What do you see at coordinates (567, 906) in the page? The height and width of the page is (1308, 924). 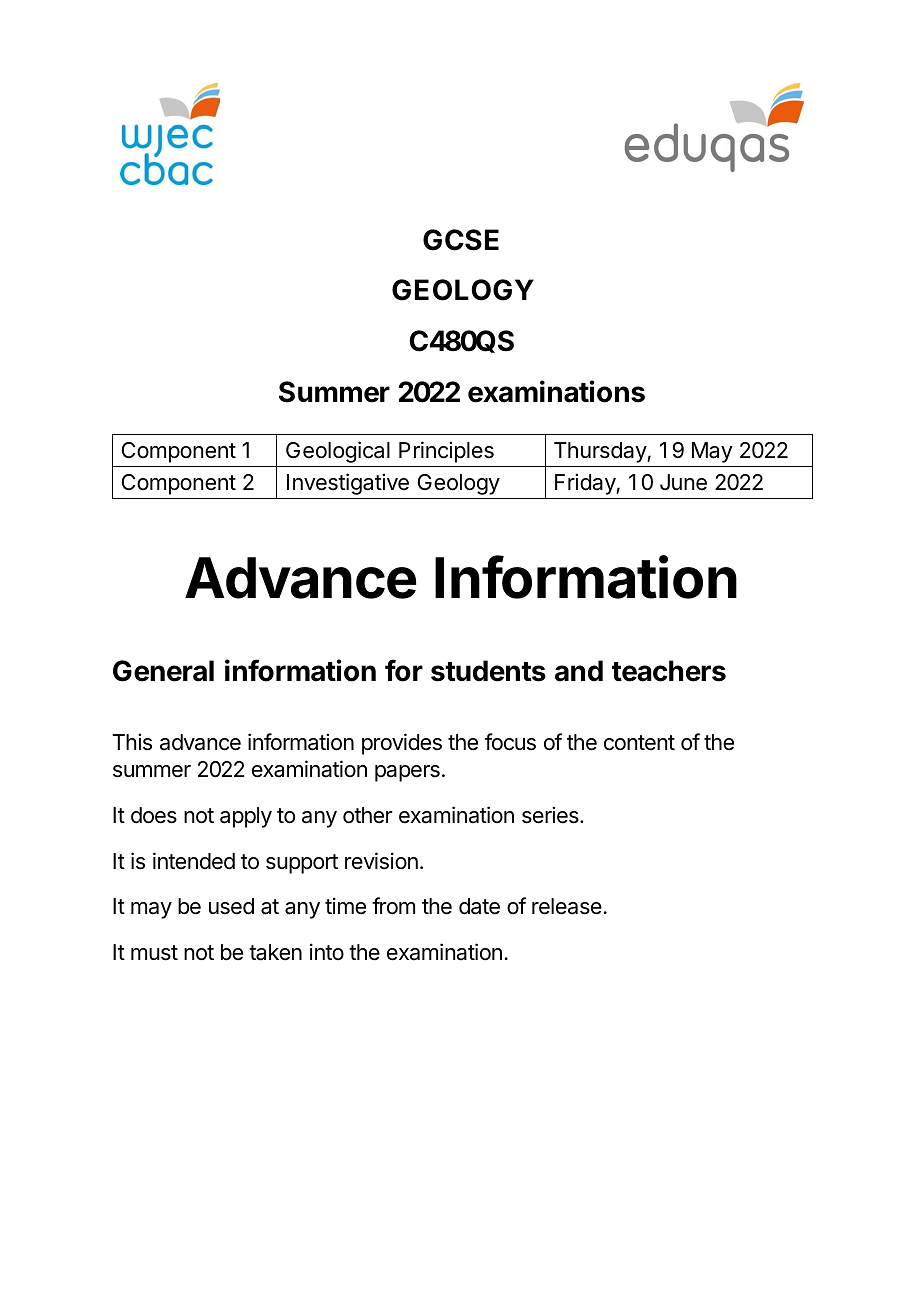 I see `release` at bounding box center [567, 906].
